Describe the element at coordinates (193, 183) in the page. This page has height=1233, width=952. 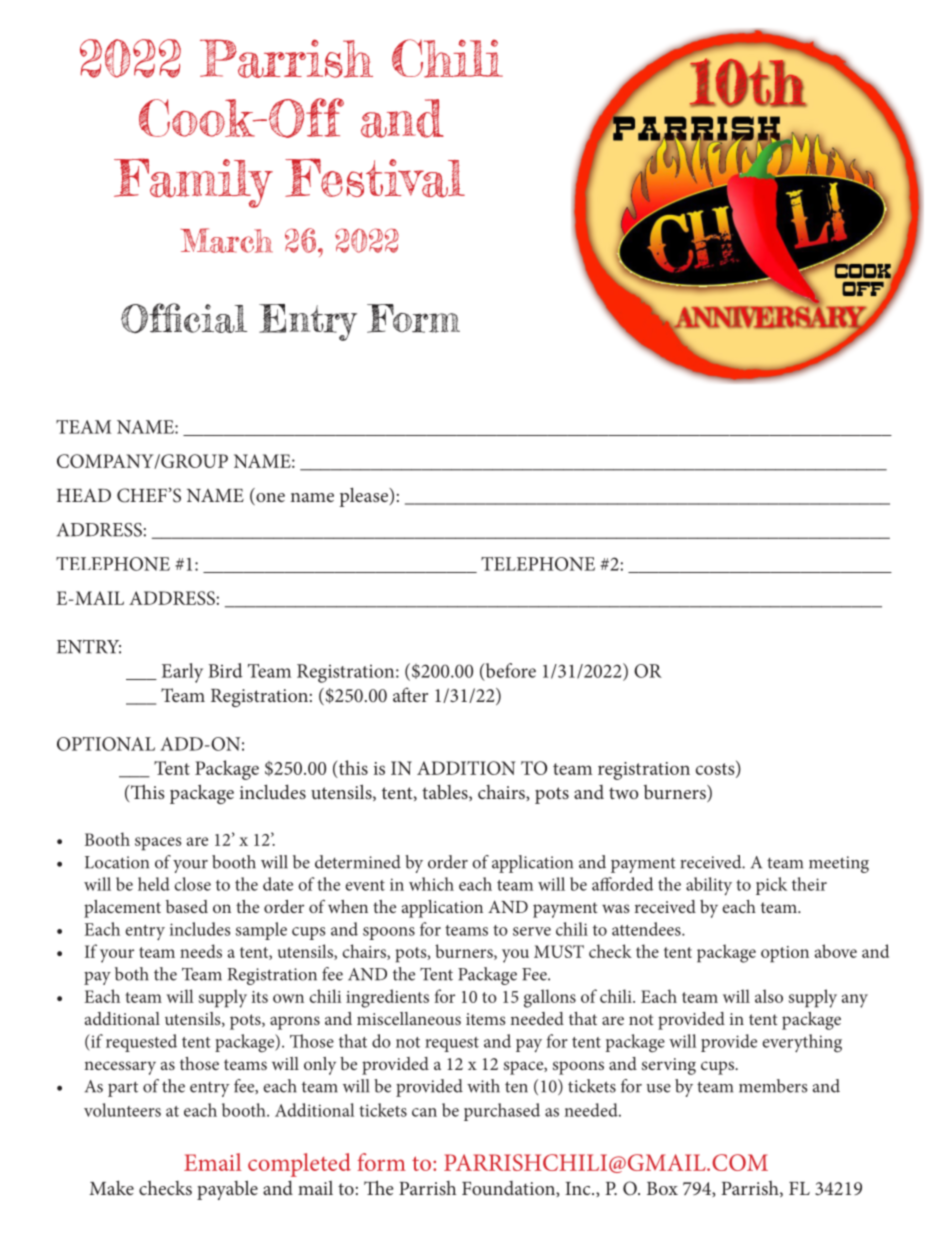
I see `Family` at that location.
